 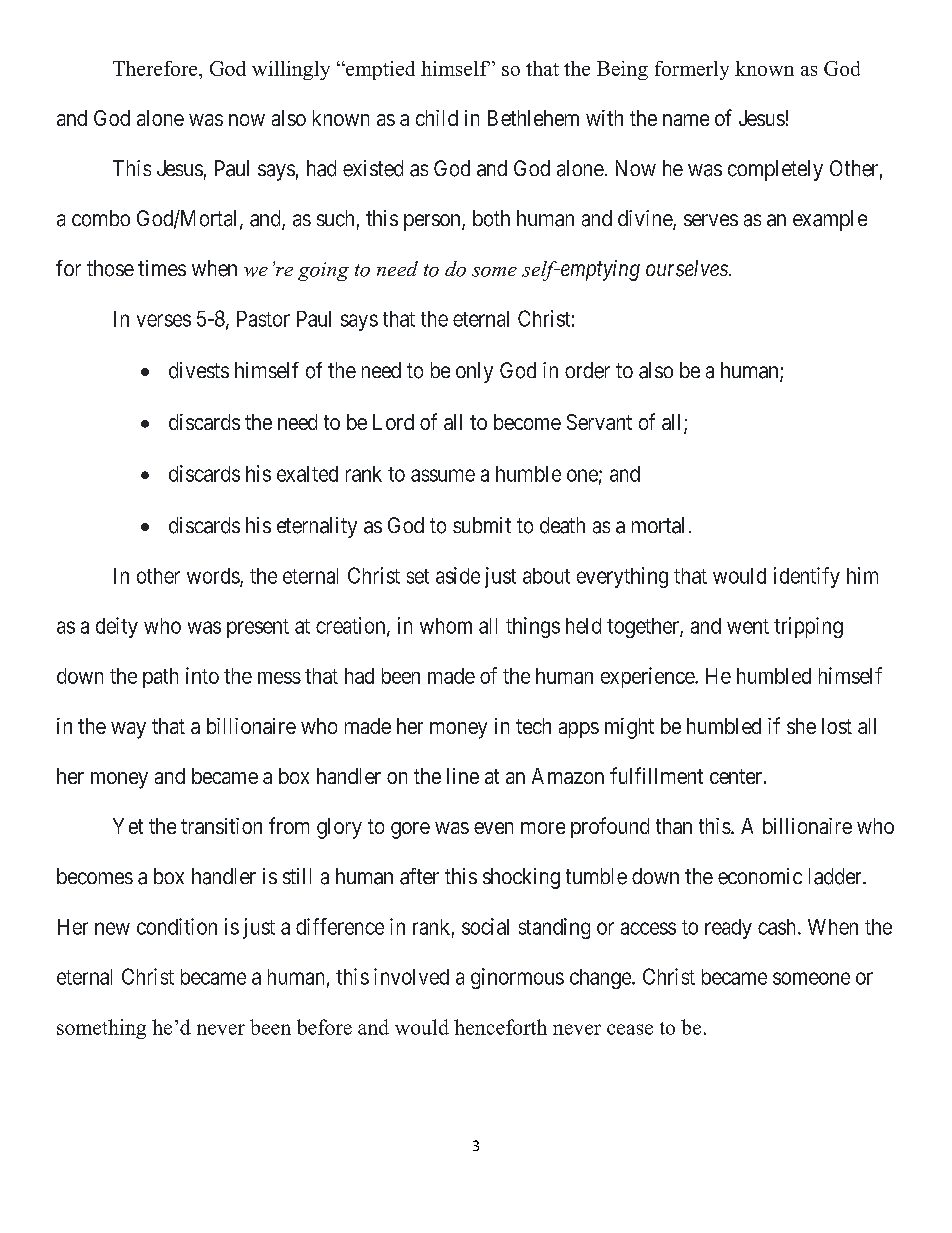 I want to click on Servant, so click(x=599, y=422).
